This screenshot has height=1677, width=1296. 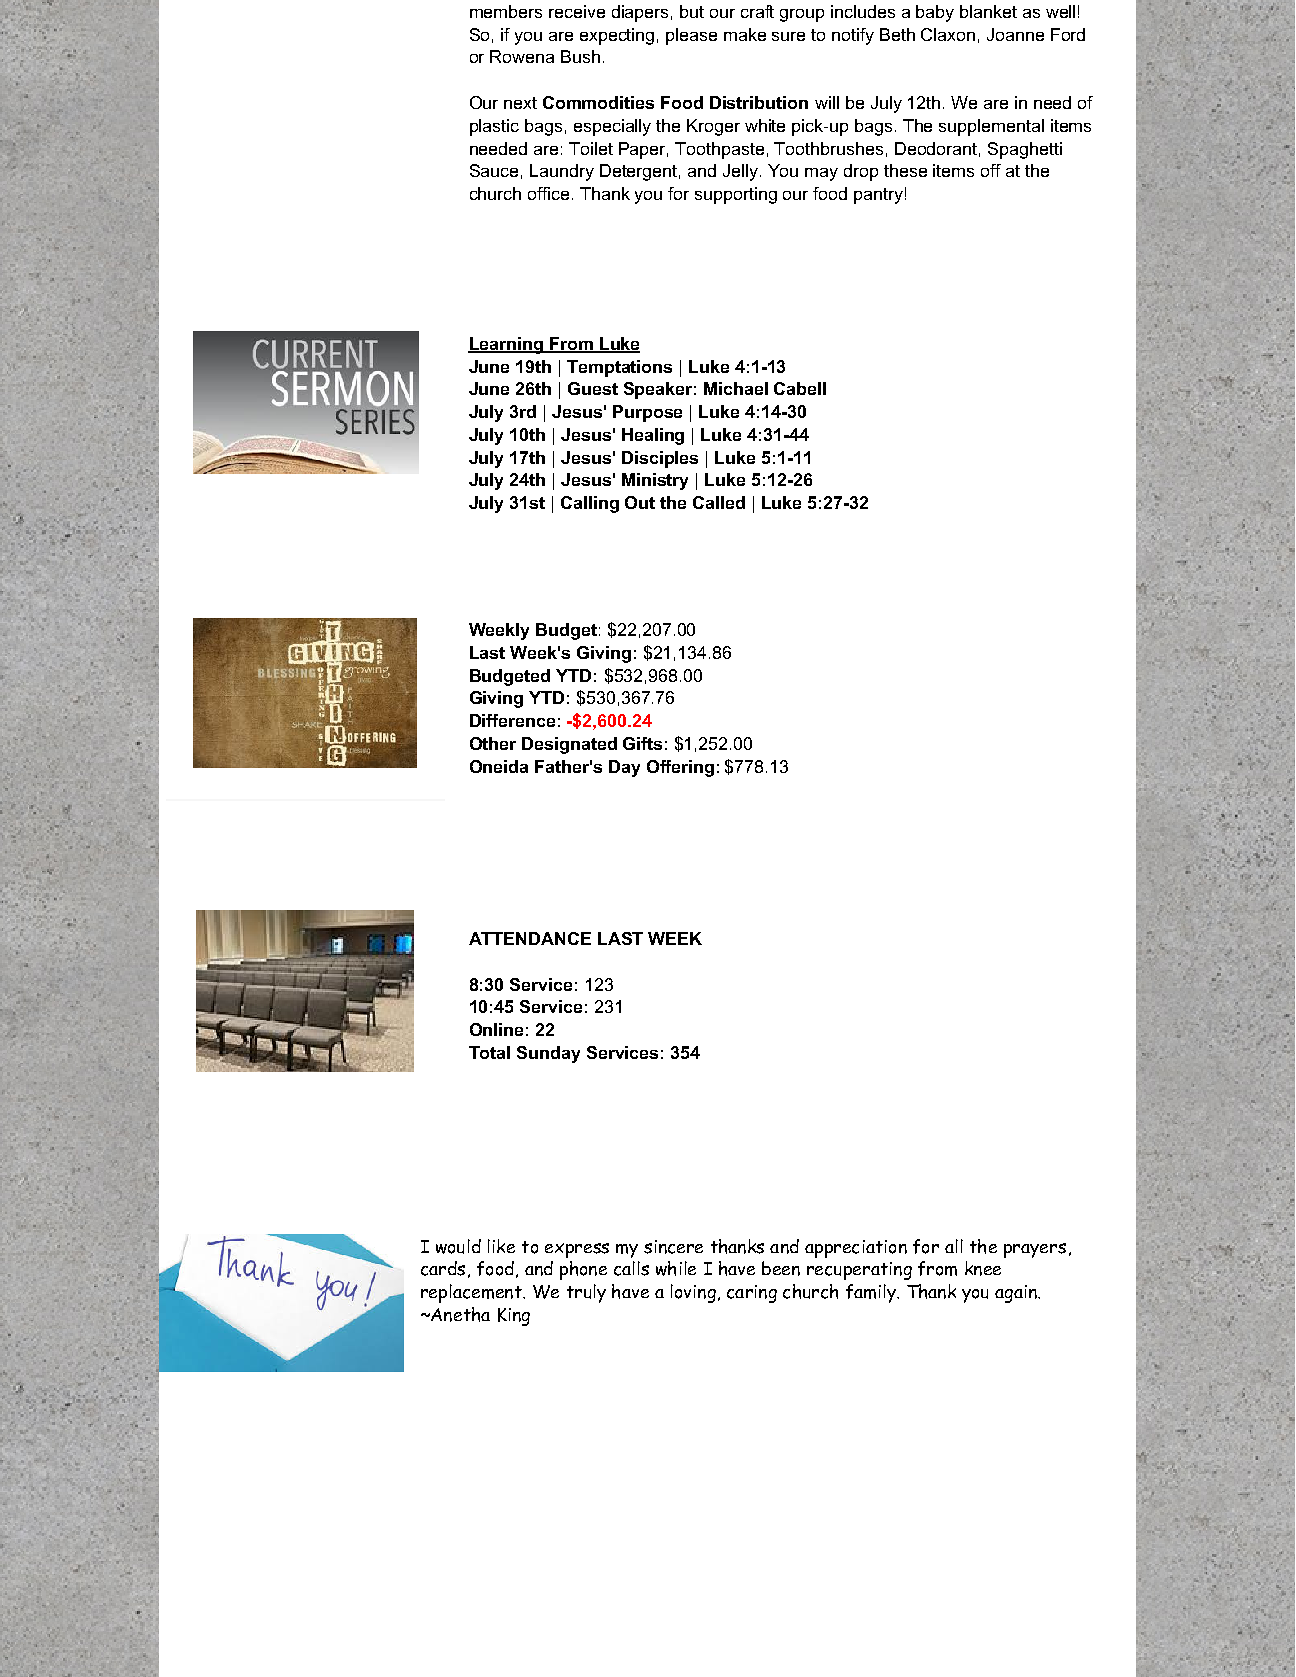 What do you see at coordinates (501, 1246) in the screenshot?
I see `like` at bounding box center [501, 1246].
